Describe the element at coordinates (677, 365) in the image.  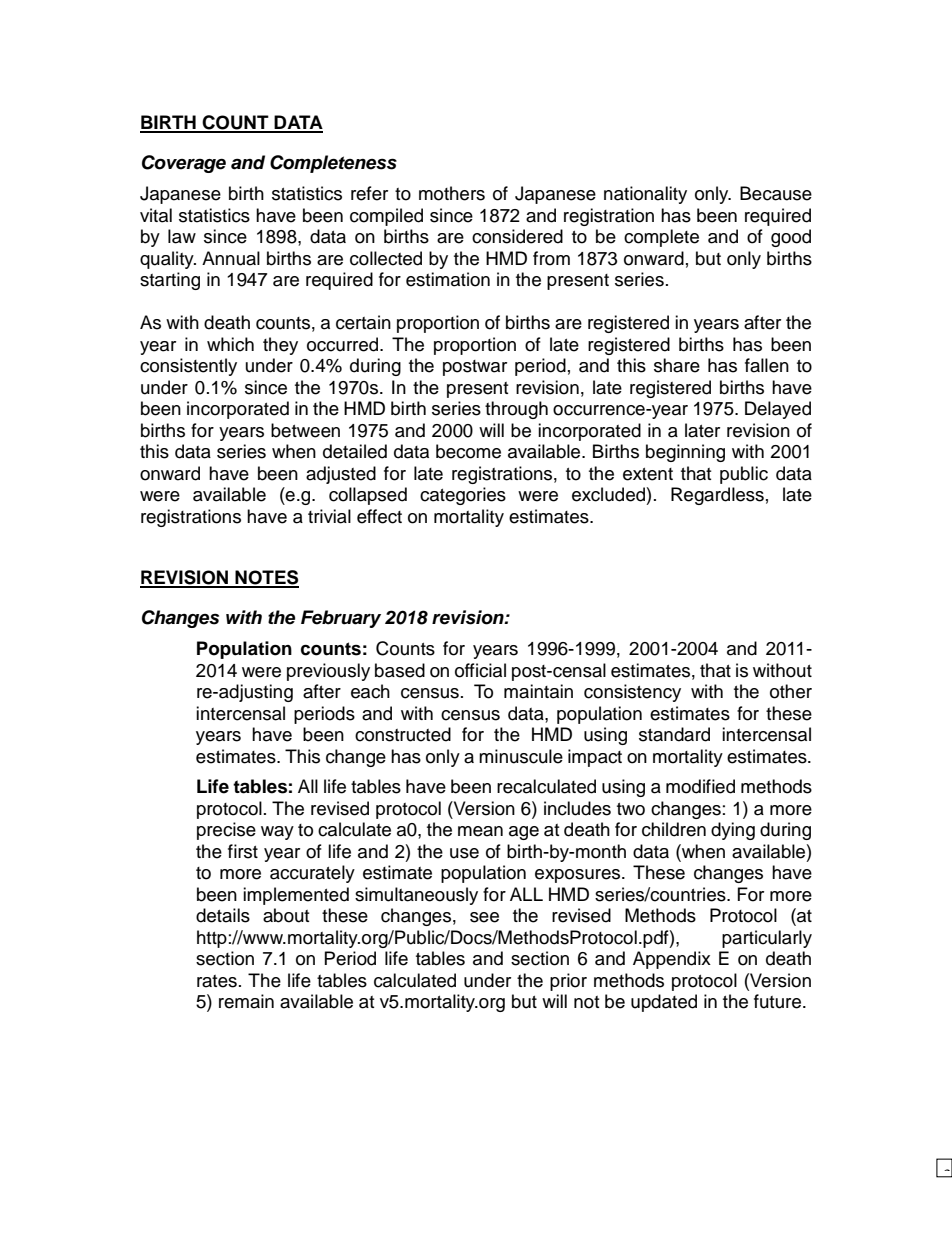
I see `share` at that location.
